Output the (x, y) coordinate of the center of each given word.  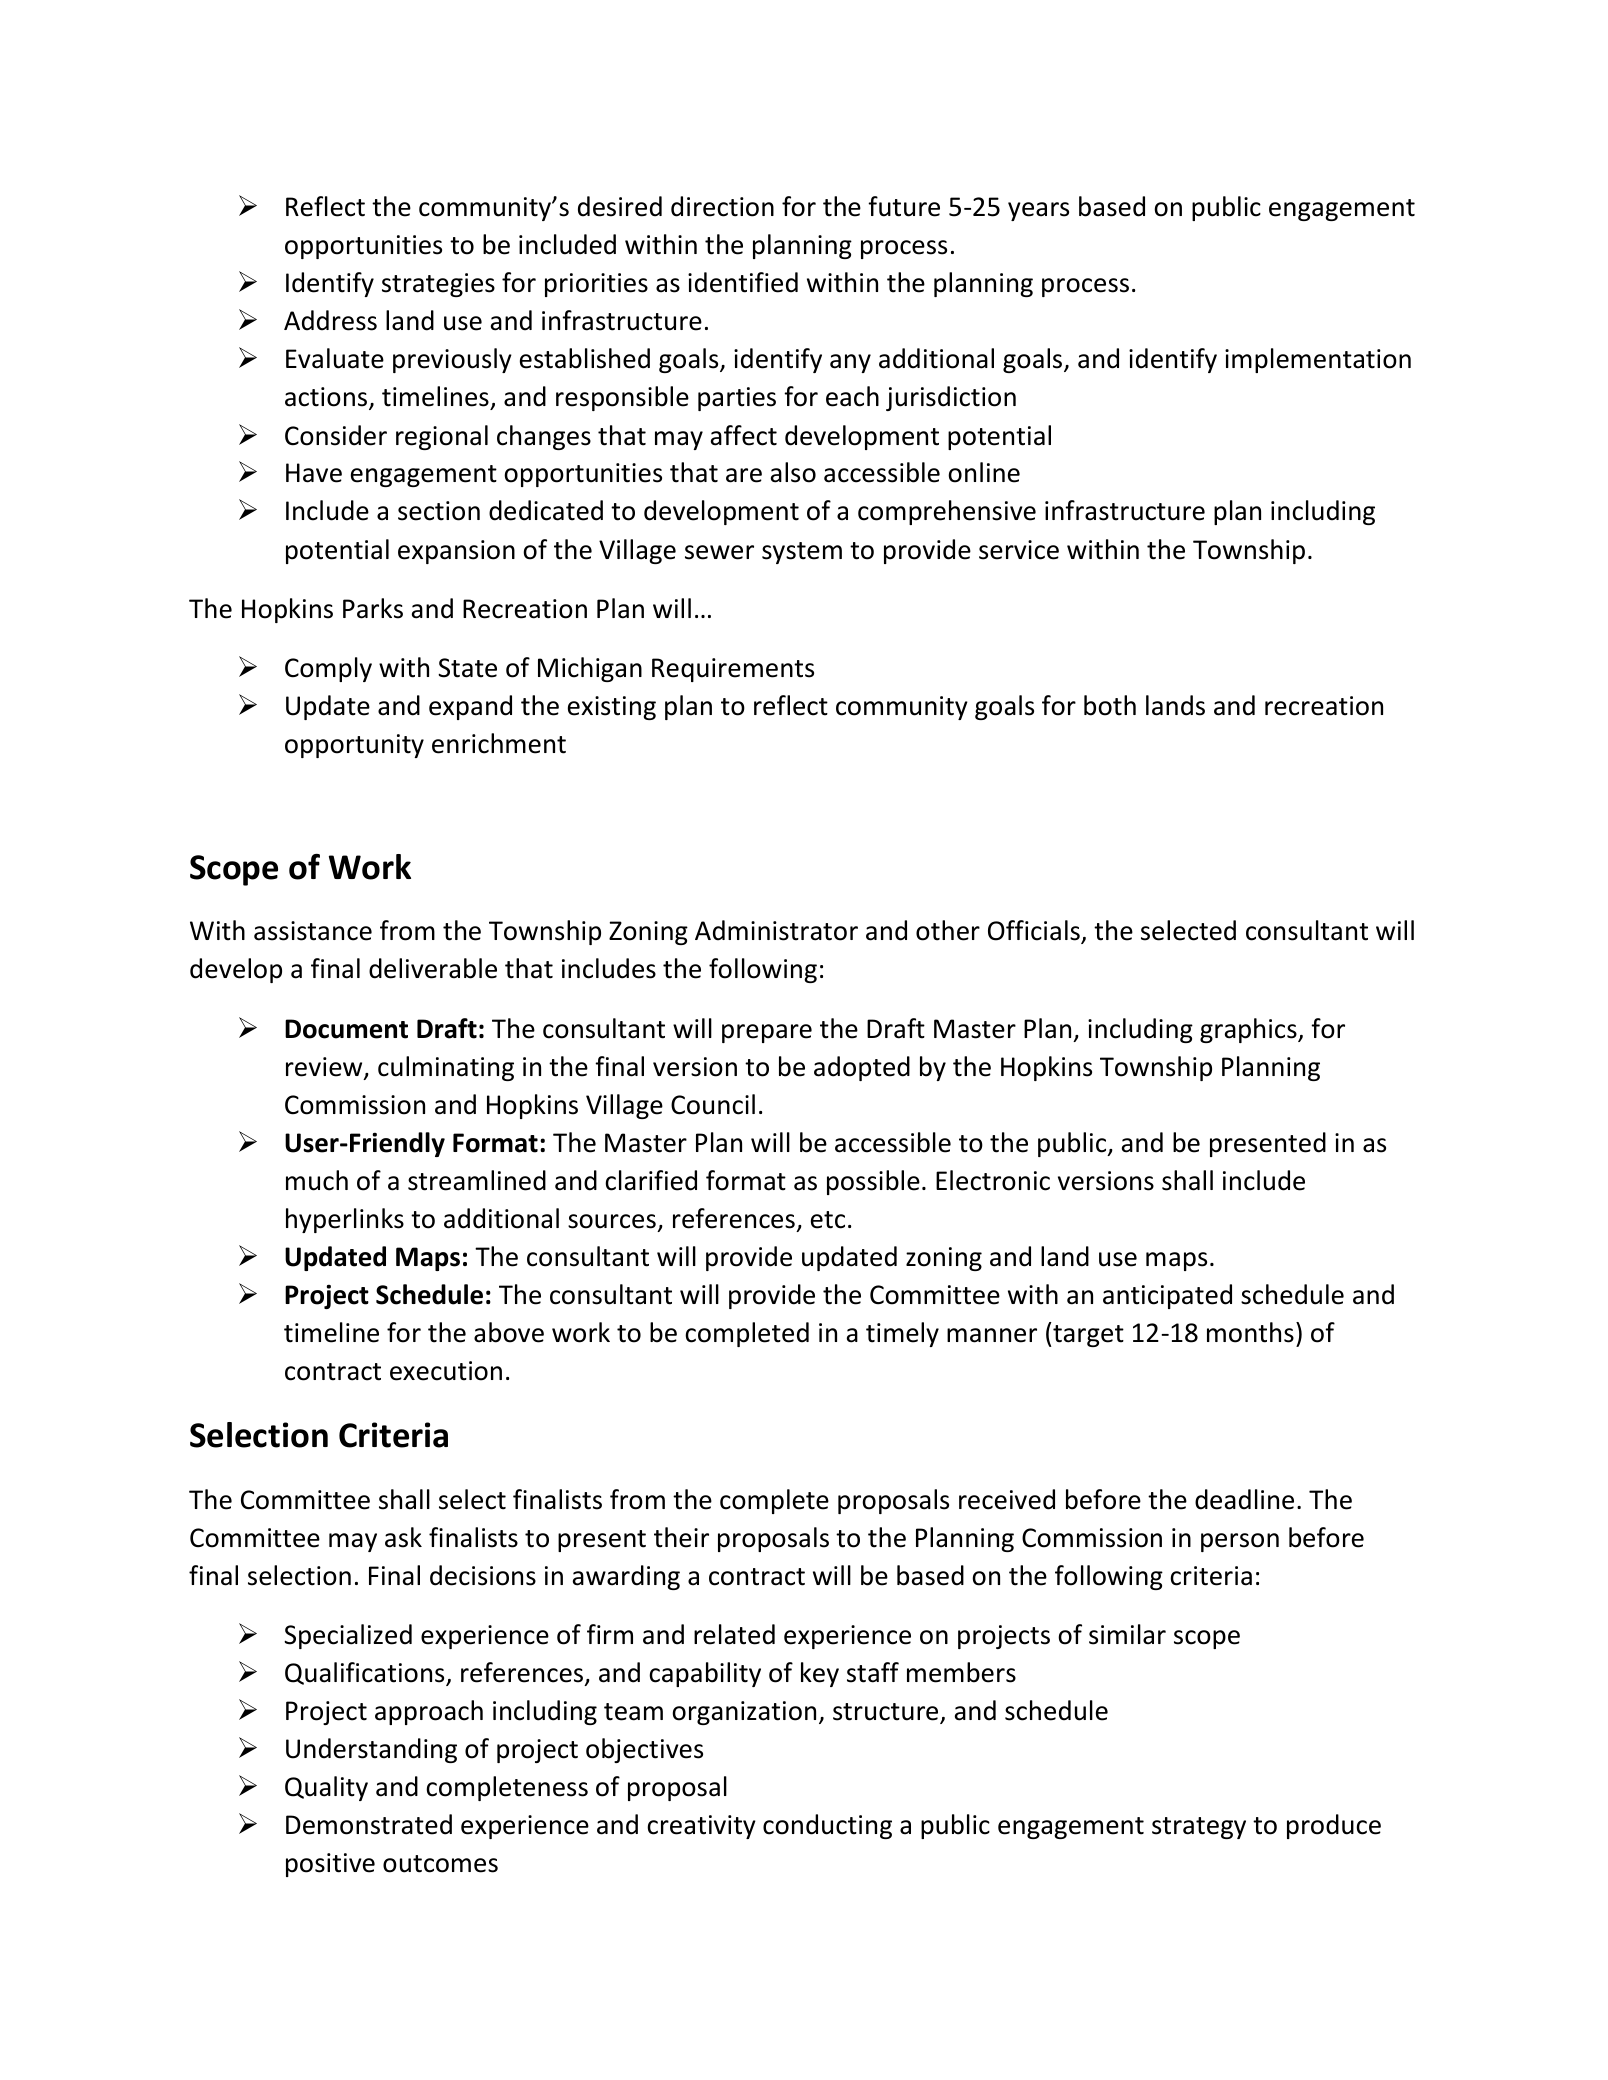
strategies (438, 285)
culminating (446, 1068)
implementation (1318, 360)
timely (902, 1334)
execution (446, 1371)
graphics (1249, 1030)
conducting (827, 1826)
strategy (1199, 1828)
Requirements (733, 670)
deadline (1244, 1499)
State (467, 668)
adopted (862, 1068)
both (1110, 705)
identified (743, 282)
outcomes (440, 1864)
